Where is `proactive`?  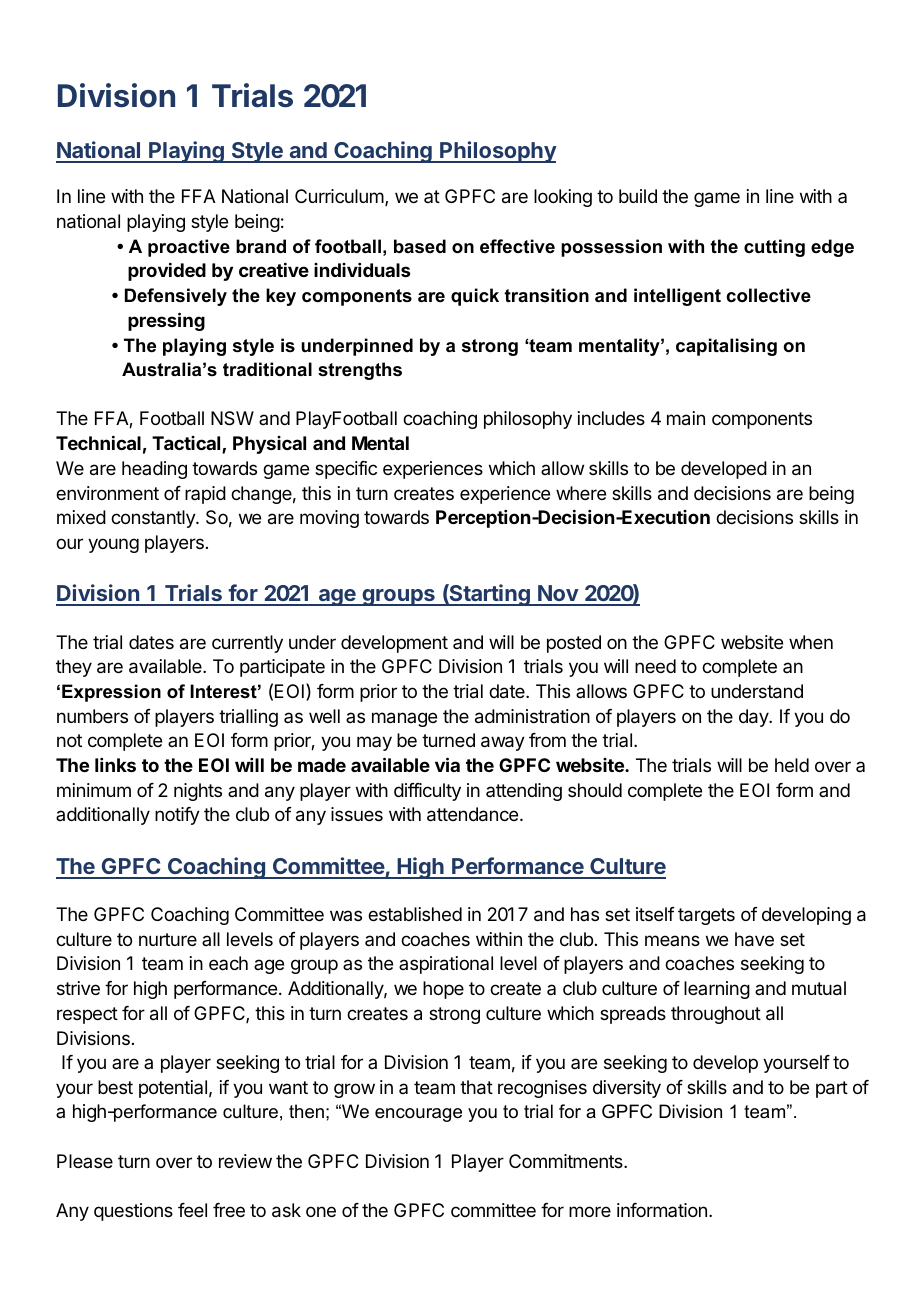
proactive is located at coordinates (189, 248).
